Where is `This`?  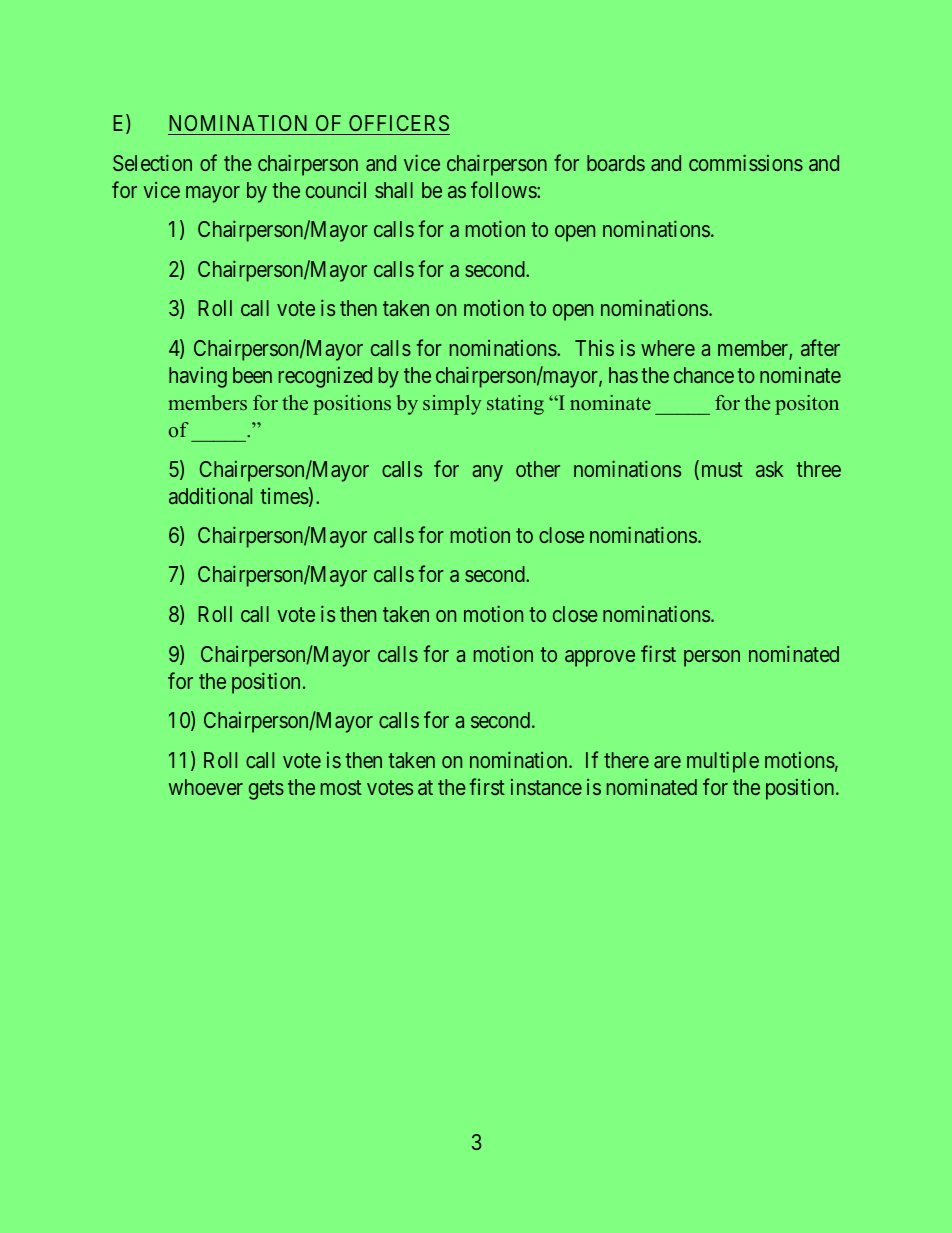 This is located at coordinates (594, 348).
